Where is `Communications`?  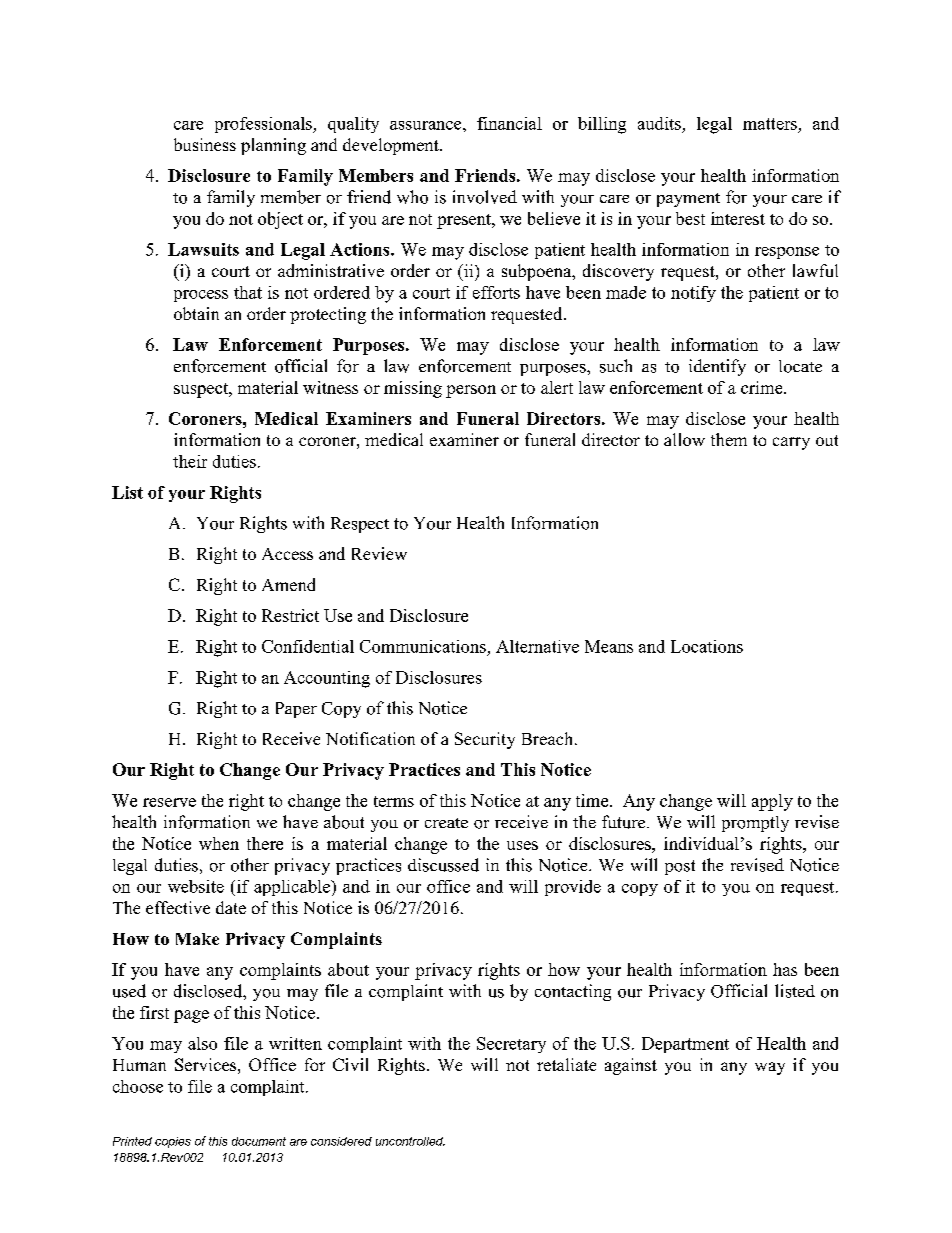 Communications is located at coordinates (423, 646).
